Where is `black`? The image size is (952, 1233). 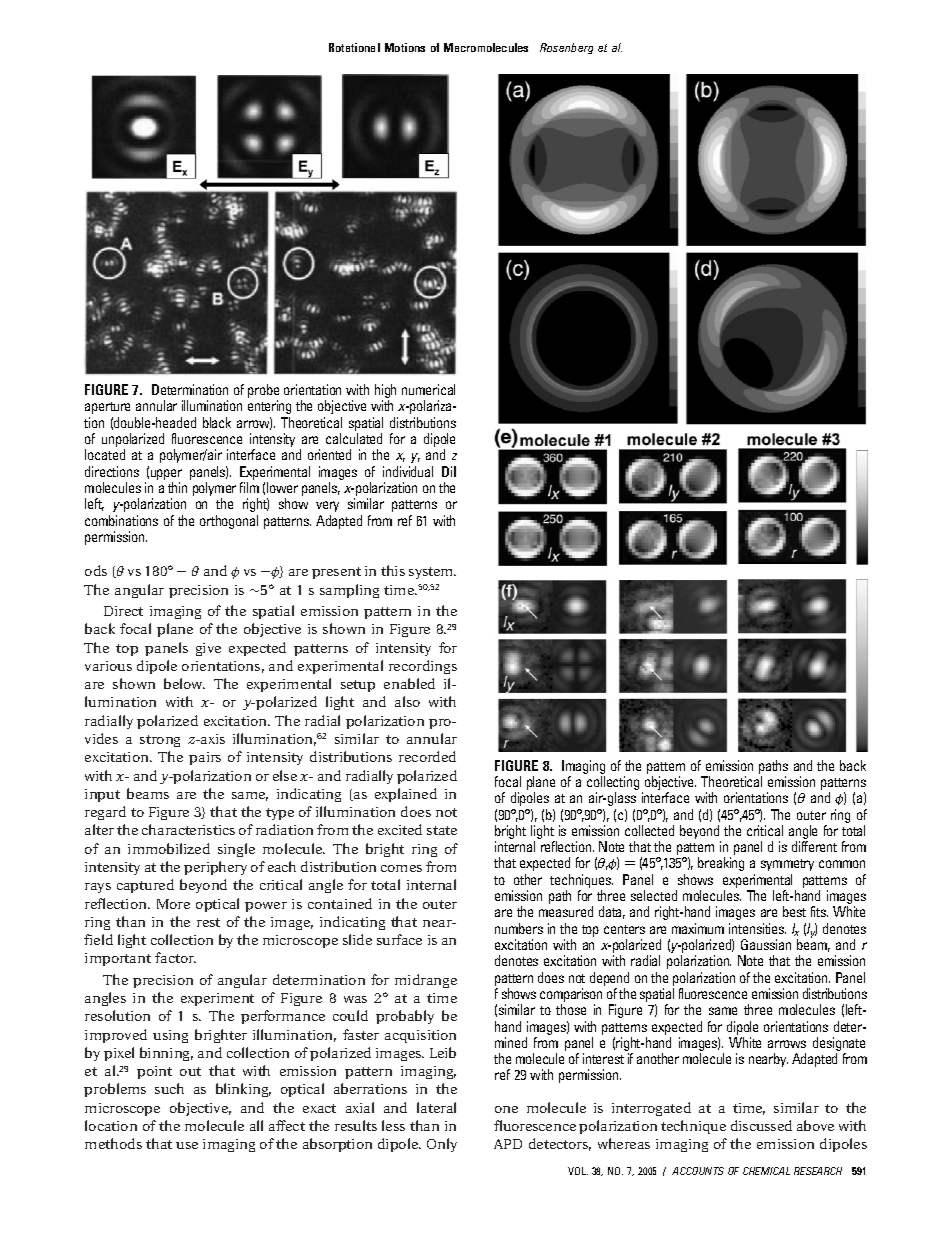 black is located at coordinates (217, 422).
